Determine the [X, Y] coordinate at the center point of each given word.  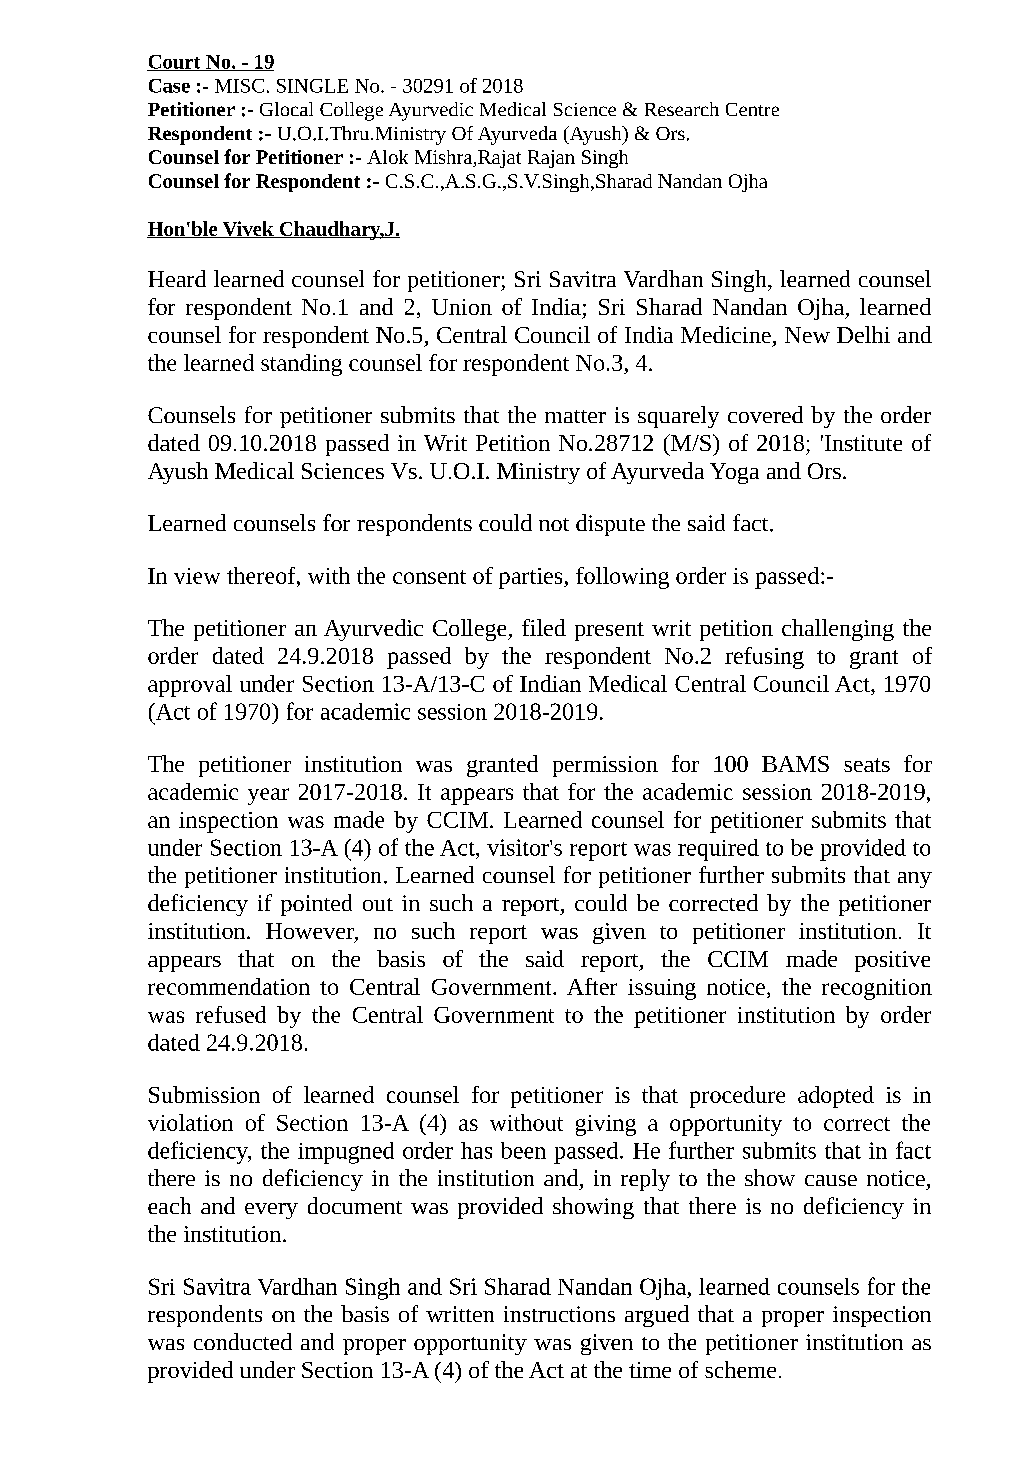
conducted [243, 1341]
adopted [836, 1097]
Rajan [551, 159]
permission [605, 766]
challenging [838, 630]
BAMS [795, 764]
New [807, 335]
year [268, 796]
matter [575, 416]
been [523, 1150]
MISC [239, 86]
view [197, 576]
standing [301, 365]
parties [532, 578]
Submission [204, 1094]
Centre [752, 109]
